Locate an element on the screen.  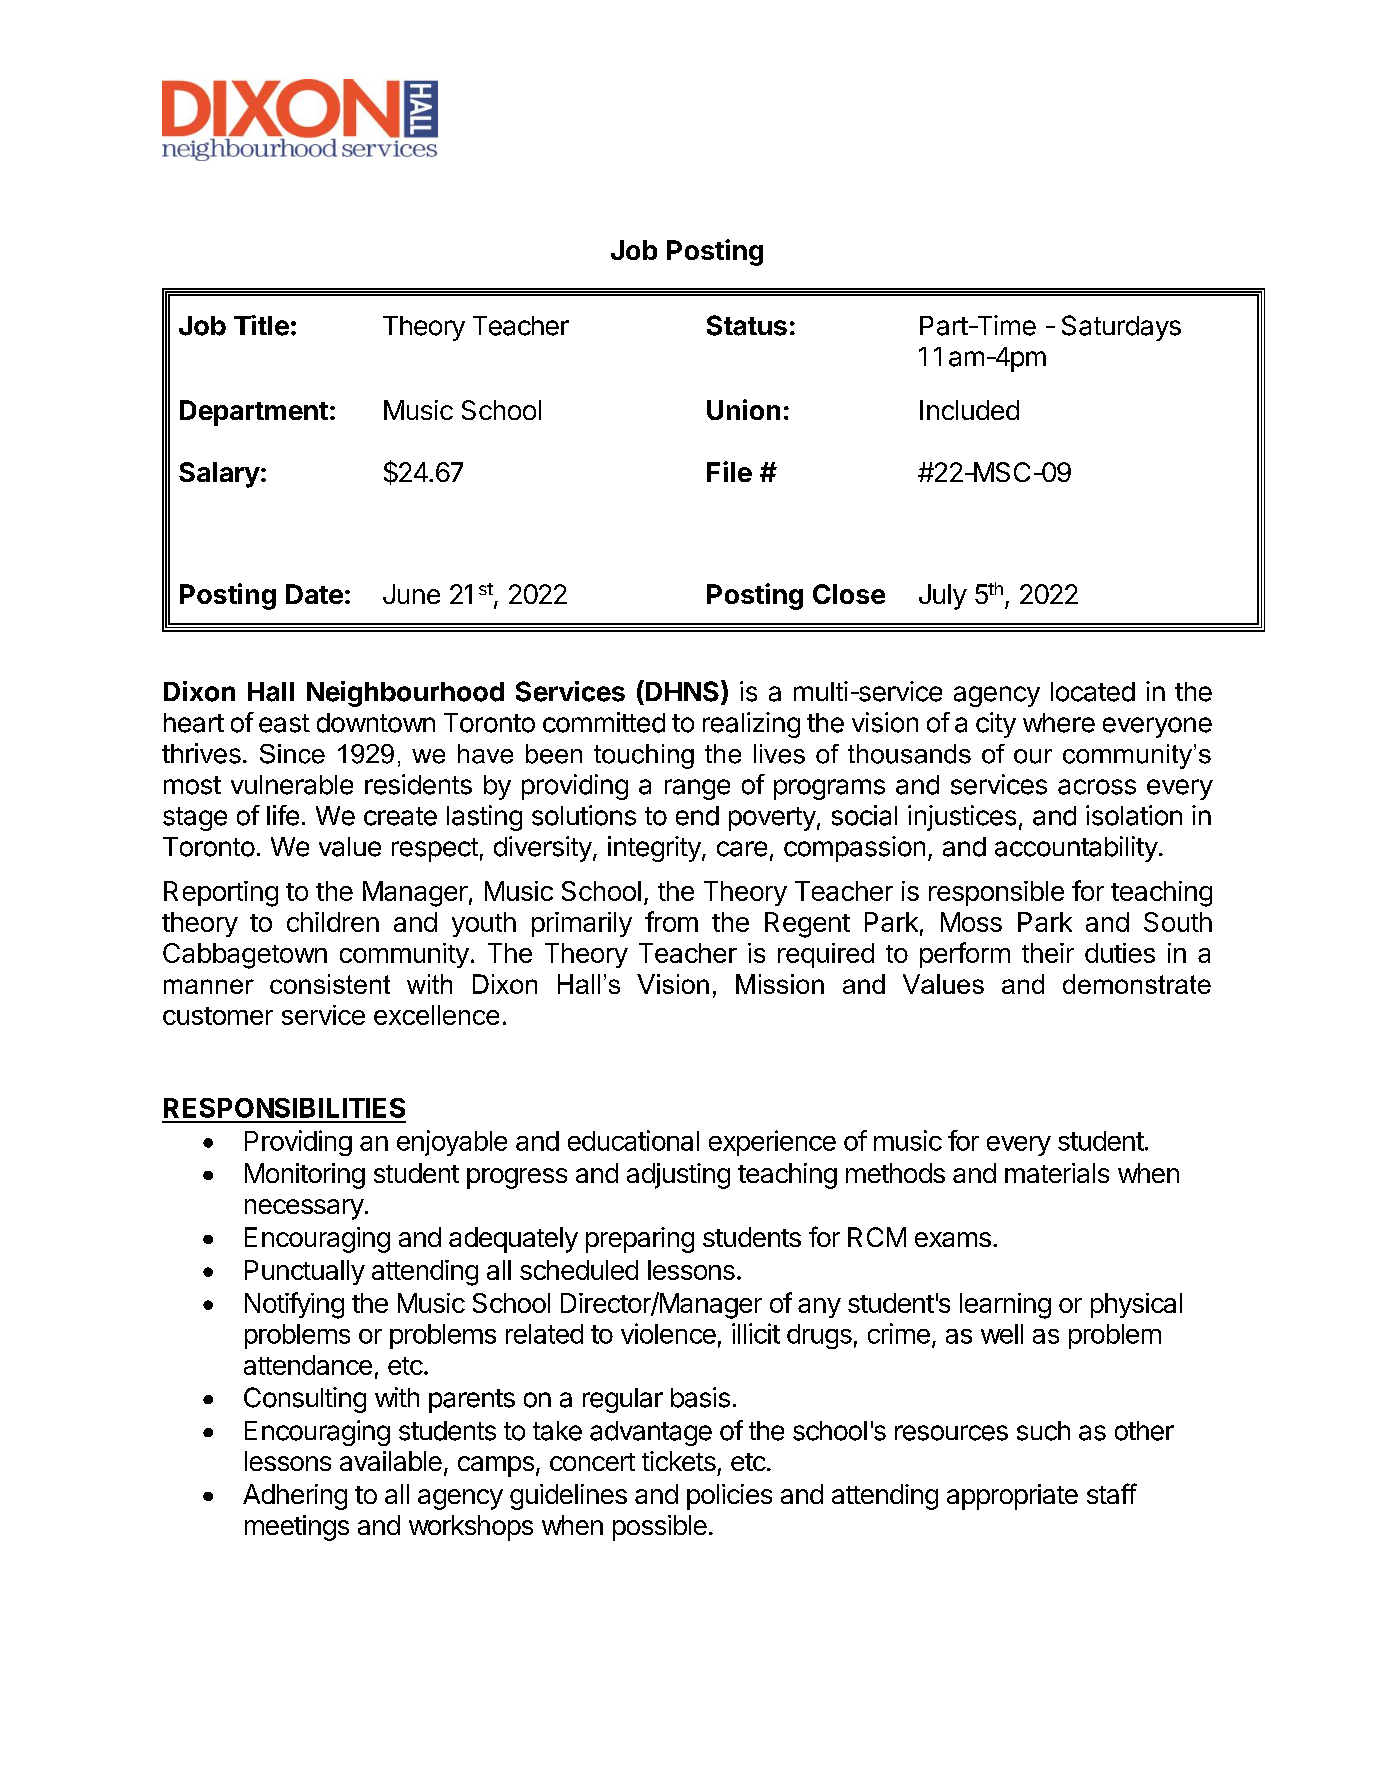
Adhering is located at coordinates (295, 1497).
